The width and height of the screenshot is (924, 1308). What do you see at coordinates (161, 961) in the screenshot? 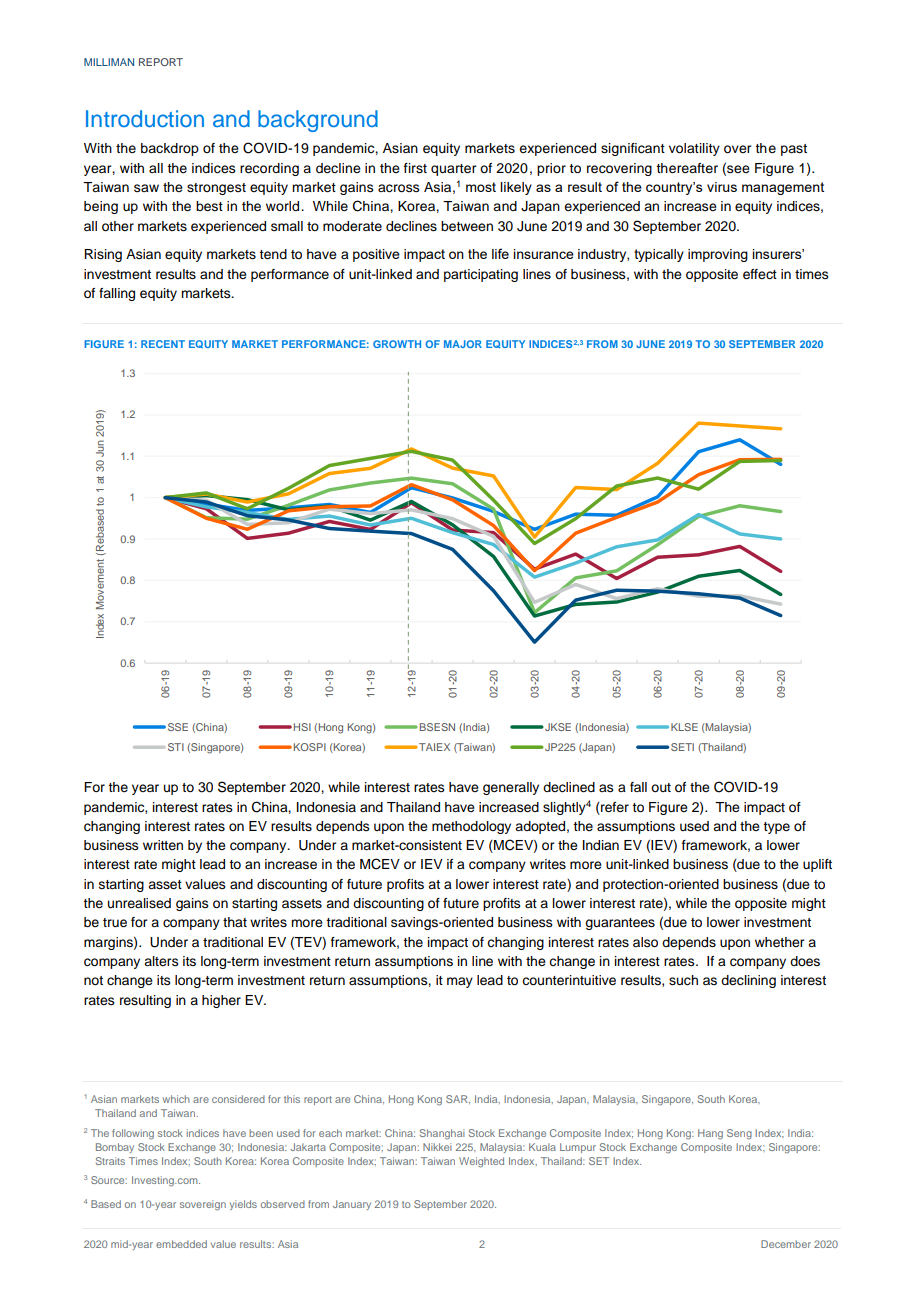
I see `alters` at bounding box center [161, 961].
